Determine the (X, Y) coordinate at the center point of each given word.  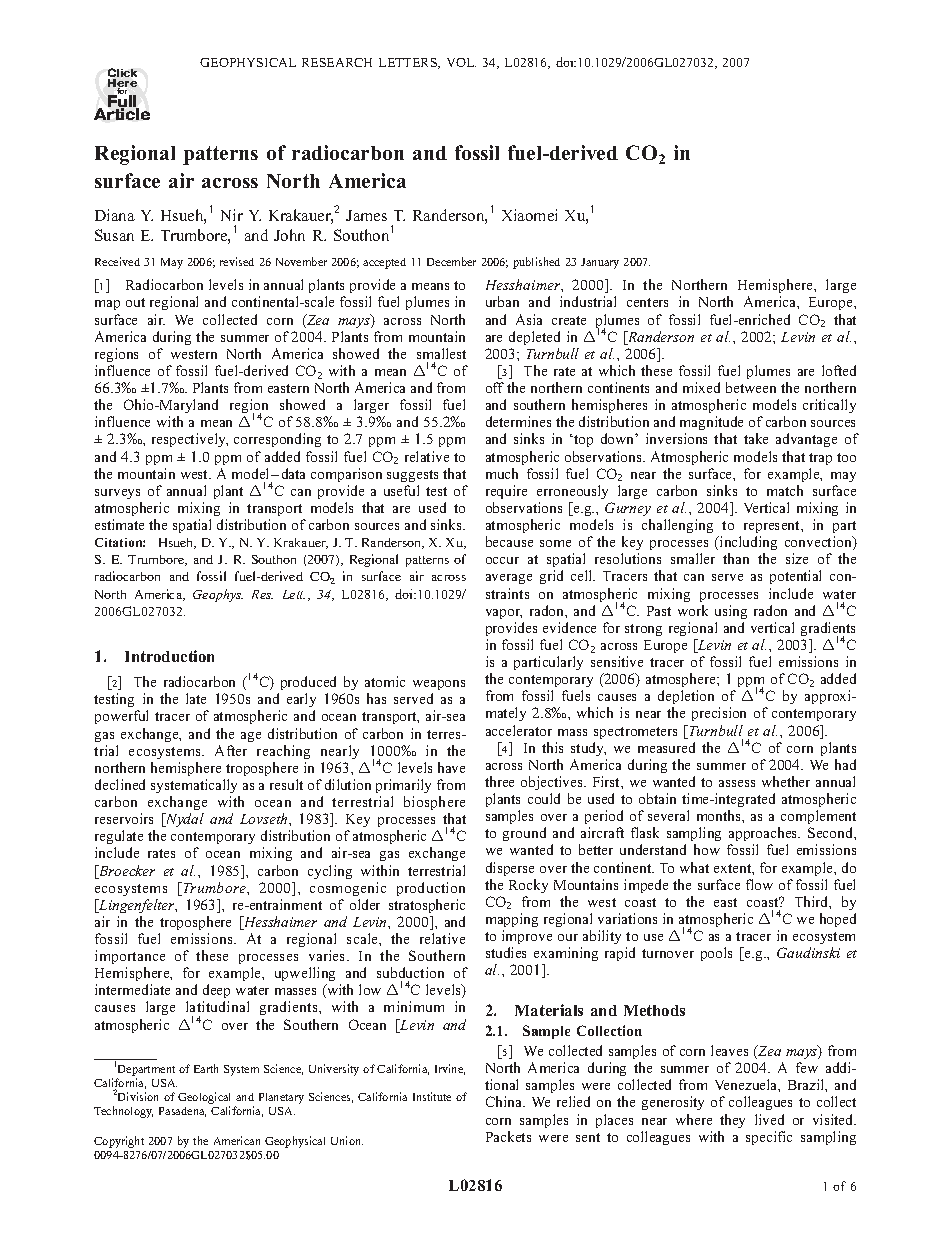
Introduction (169, 656)
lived (769, 1119)
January (600, 263)
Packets (508, 1136)
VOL (461, 62)
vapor (504, 614)
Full (123, 101)
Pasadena (182, 1112)
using (731, 612)
